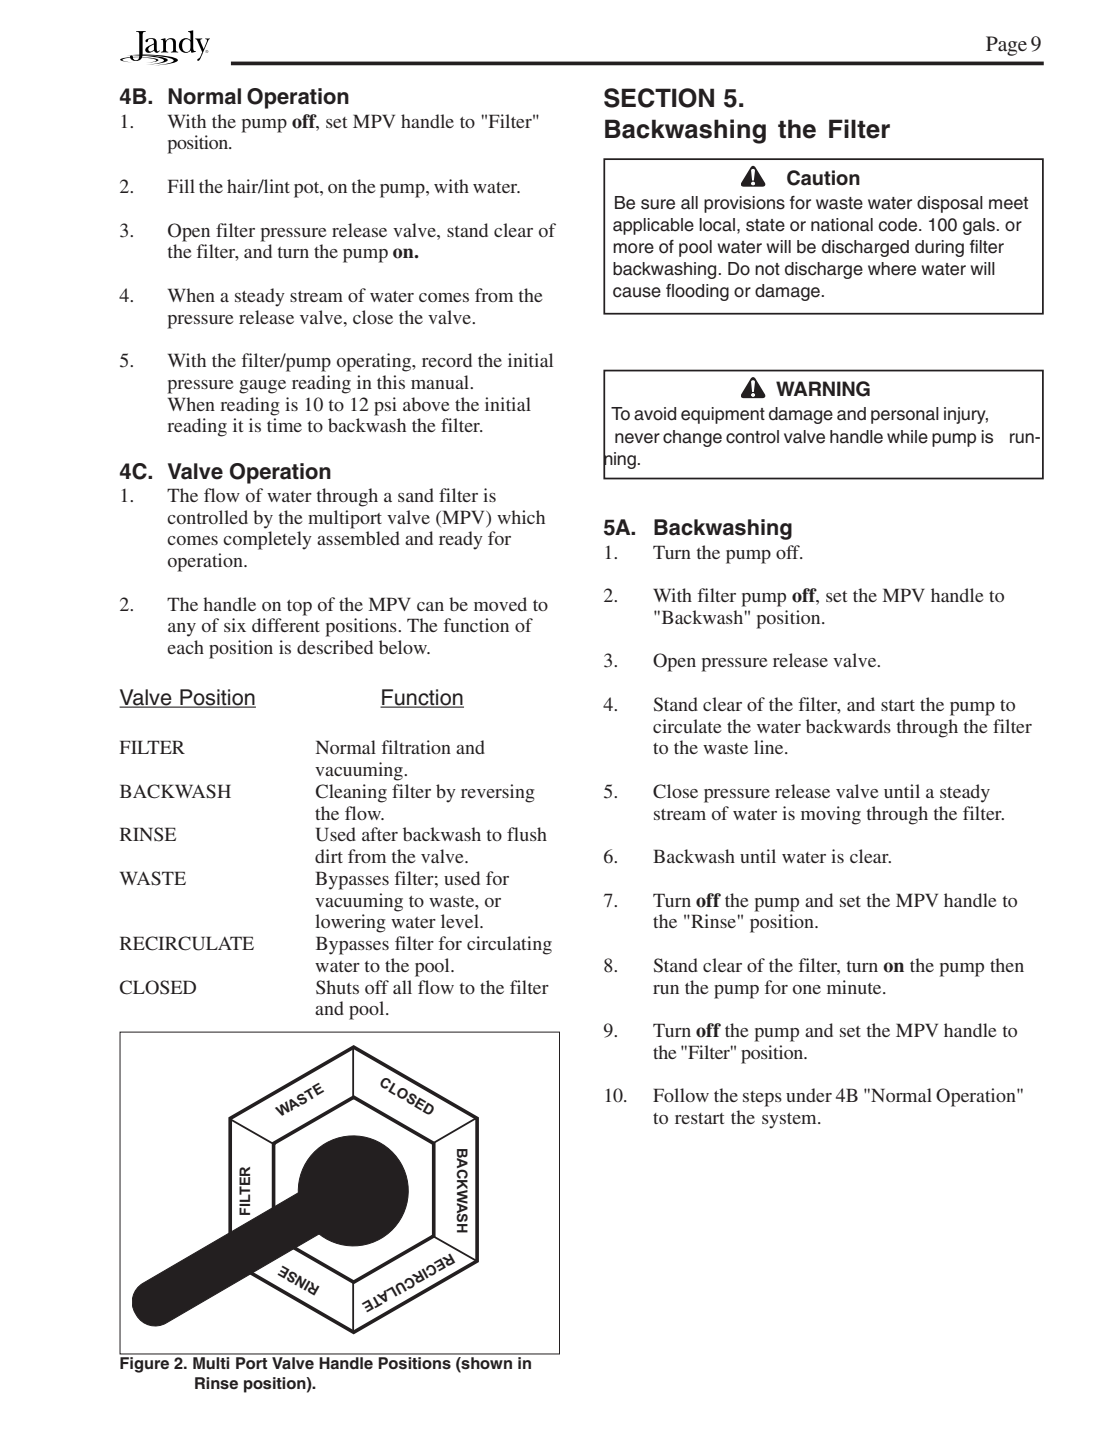 The height and width of the page is (1436, 1109). What do you see at coordinates (637, 438) in the page?
I see `never` at bounding box center [637, 438].
